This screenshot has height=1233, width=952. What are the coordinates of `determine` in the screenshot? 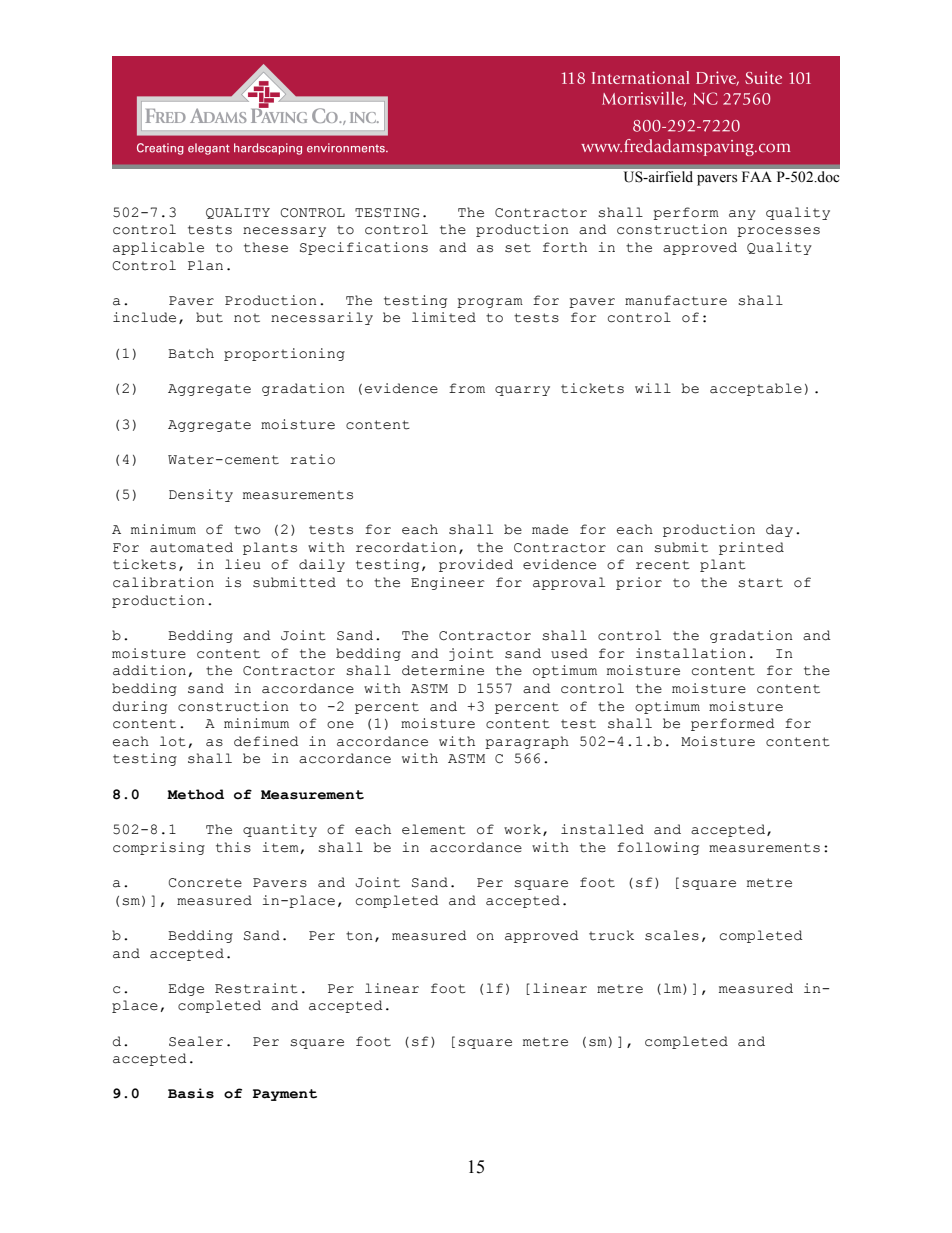 It's located at (443, 670).
